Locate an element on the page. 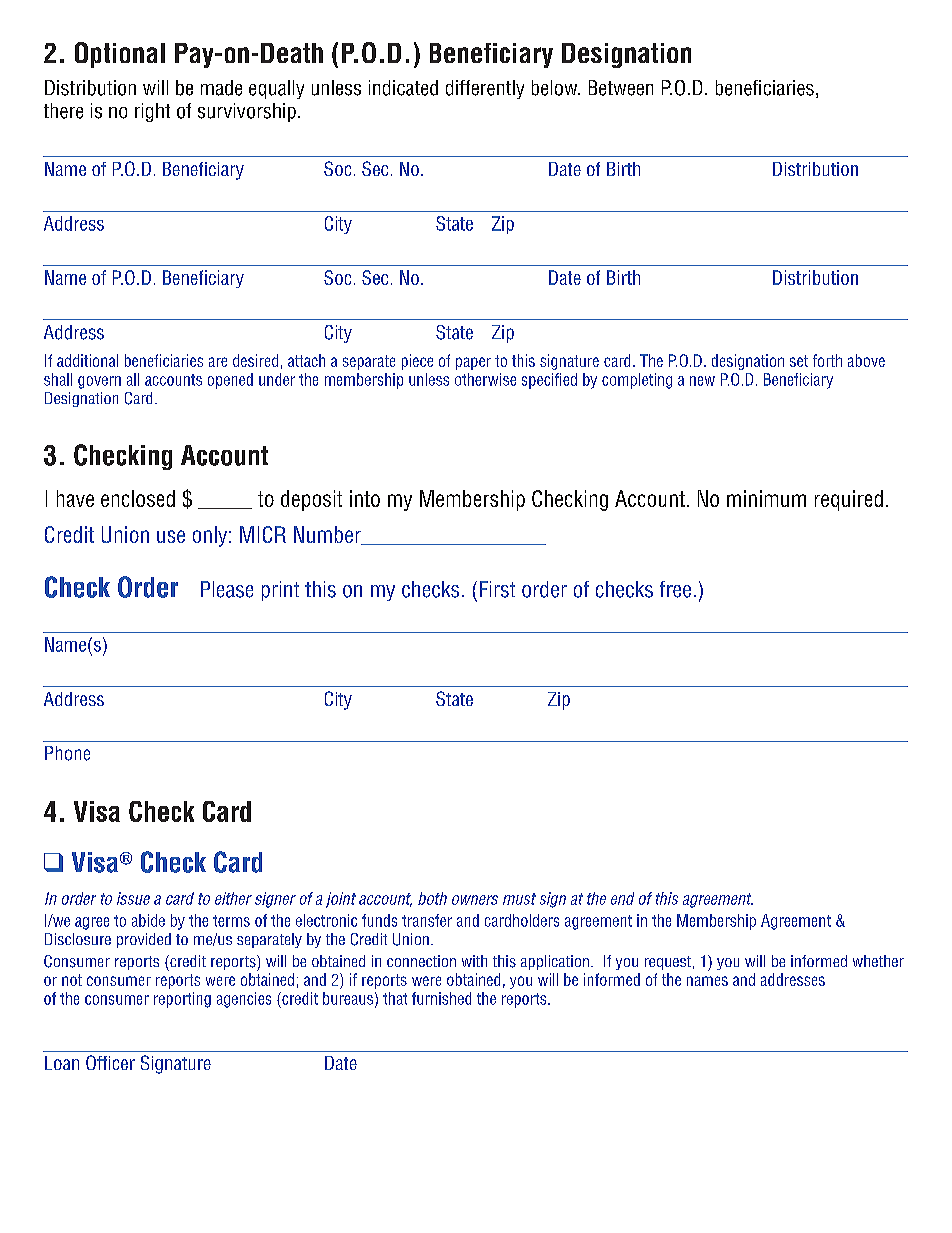  free is located at coordinates (675, 589).
